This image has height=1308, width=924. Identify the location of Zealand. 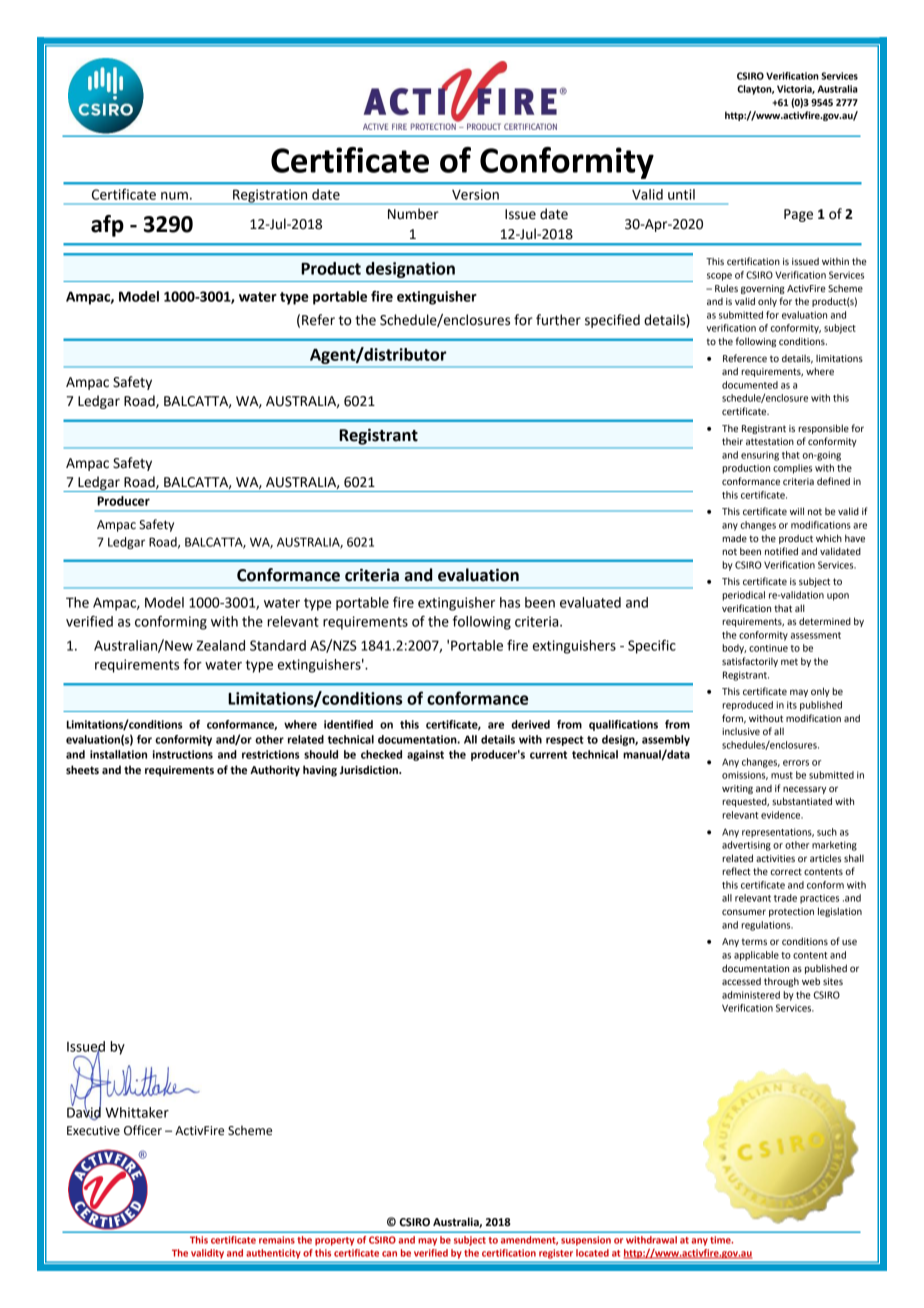
(221, 645).
